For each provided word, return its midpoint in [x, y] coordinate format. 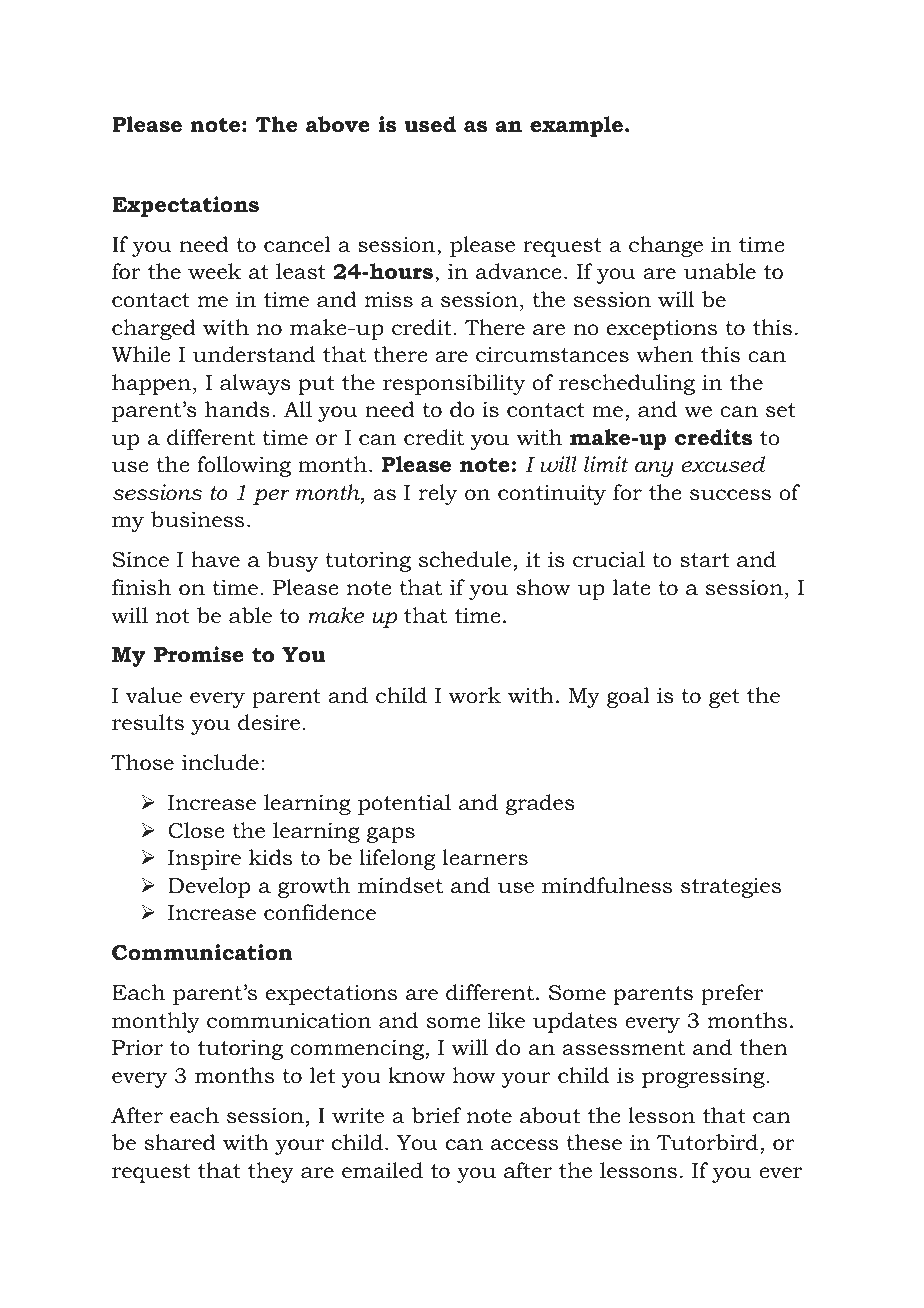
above [338, 124]
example [576, 126]
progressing [704, 1077]
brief [437, 1115]
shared [180, 1142]
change [666, 246]
